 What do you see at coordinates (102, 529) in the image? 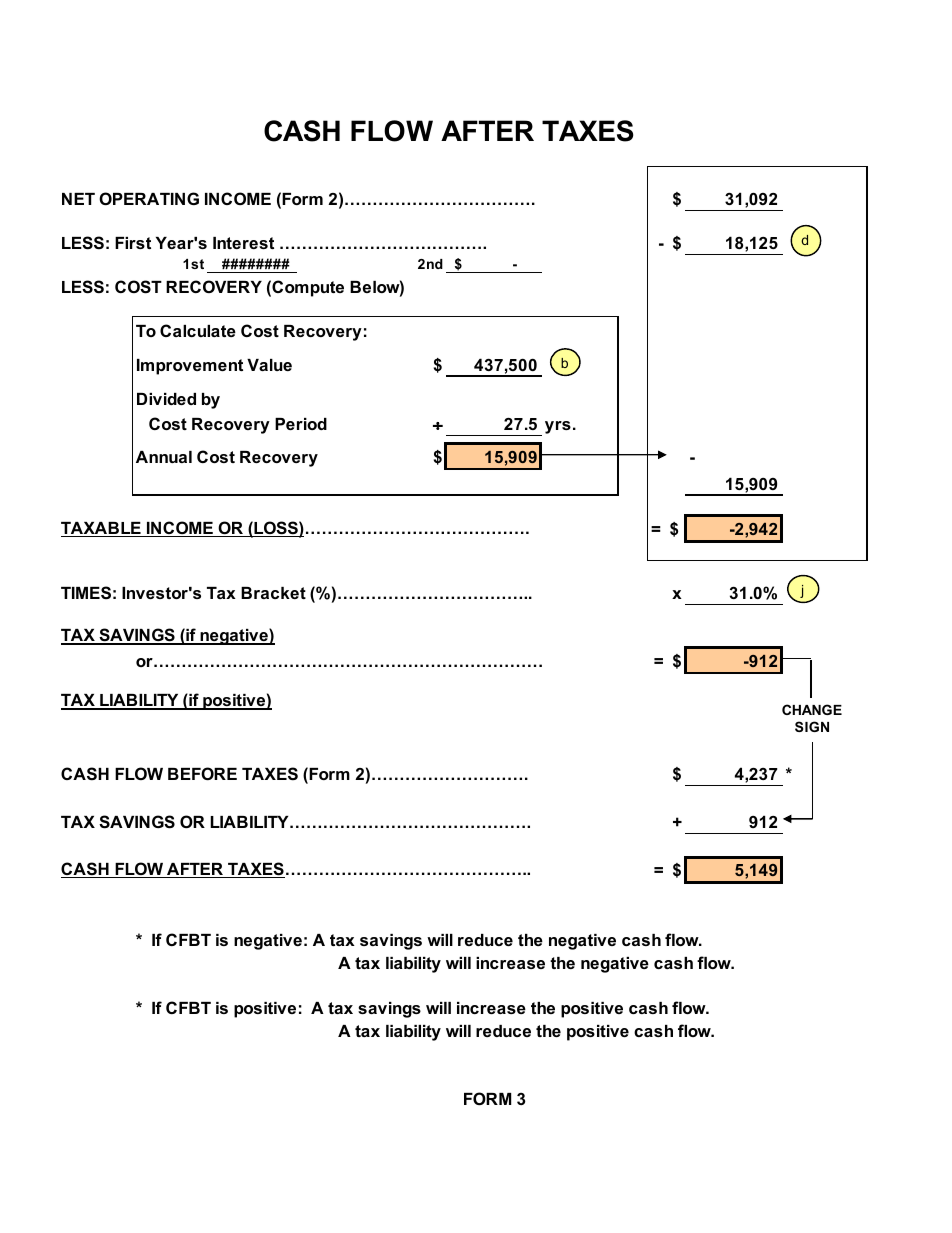
I see `TAXABLE` at bounding box center [102, 529].
